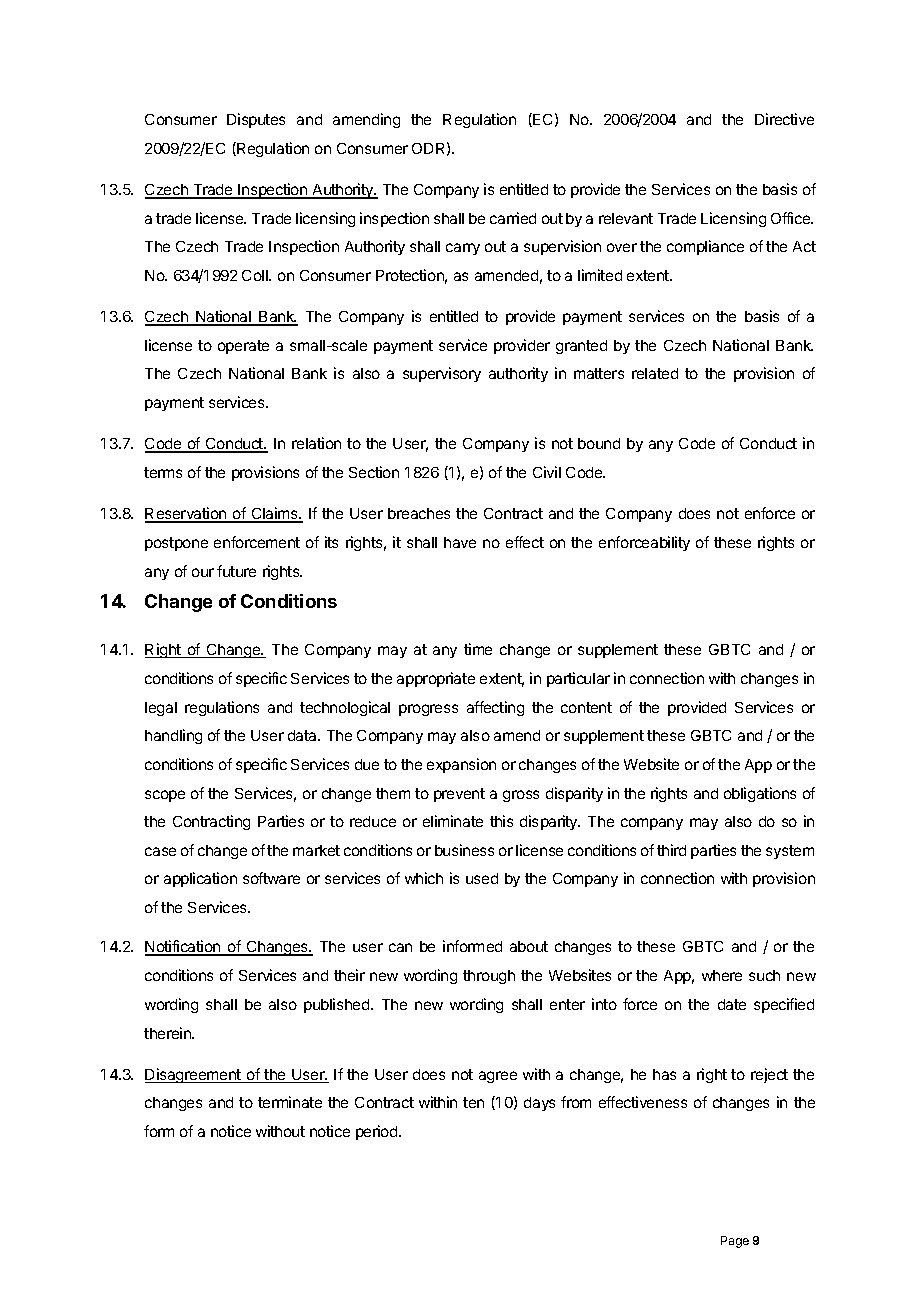  Describe the element at coordinates (478, 649) in the screenshot. I see `time` at that location.
